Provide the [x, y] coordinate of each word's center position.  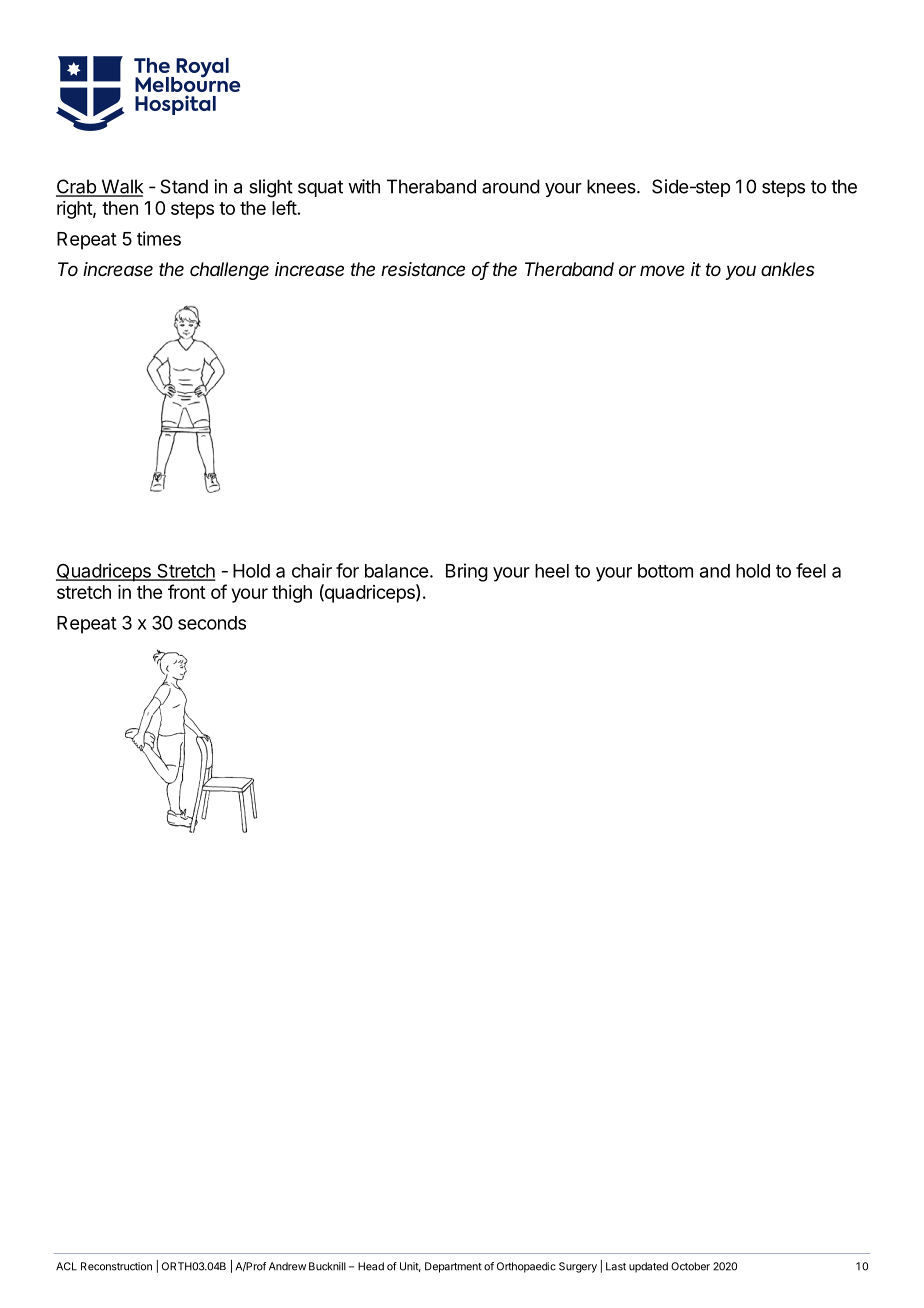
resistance [423, 269]
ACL [66, 1266]
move [662, 270]
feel [811, 570]
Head [371, 1266]
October [690, 1266]
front [187, 591]
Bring [467, 572]
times [159, 238]
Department [453, 1267]
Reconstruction [116, 1266]
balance [396, 571]
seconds [212, 623]
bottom [665, 571]
